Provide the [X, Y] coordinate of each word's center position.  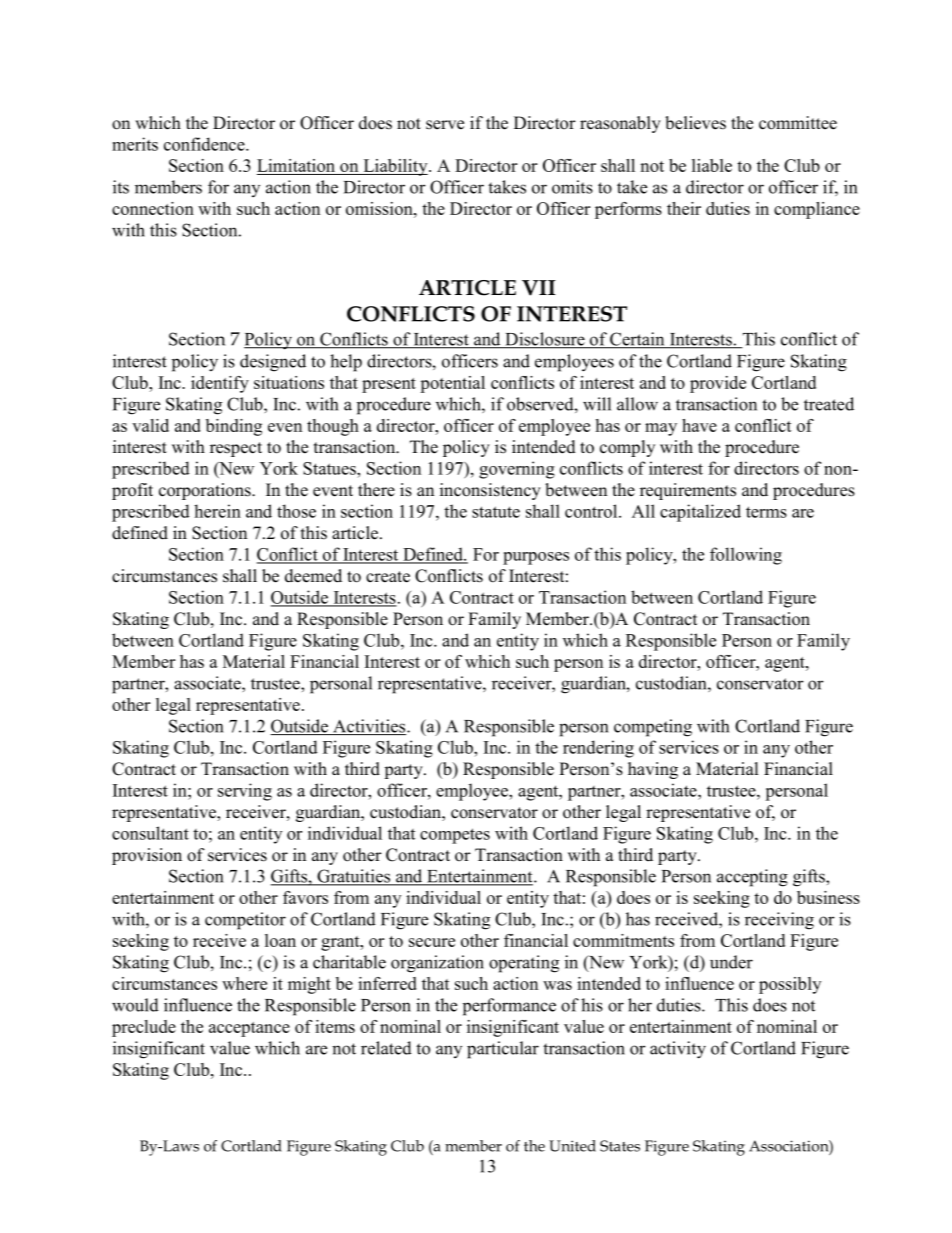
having [653, 770]
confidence [205, 144]
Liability [395, 167]
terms [766, 512]
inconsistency [490, 491]
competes [455, 836]
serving [245, 792]
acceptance [249, 1029]
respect [236, 449]
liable [712, 165]
